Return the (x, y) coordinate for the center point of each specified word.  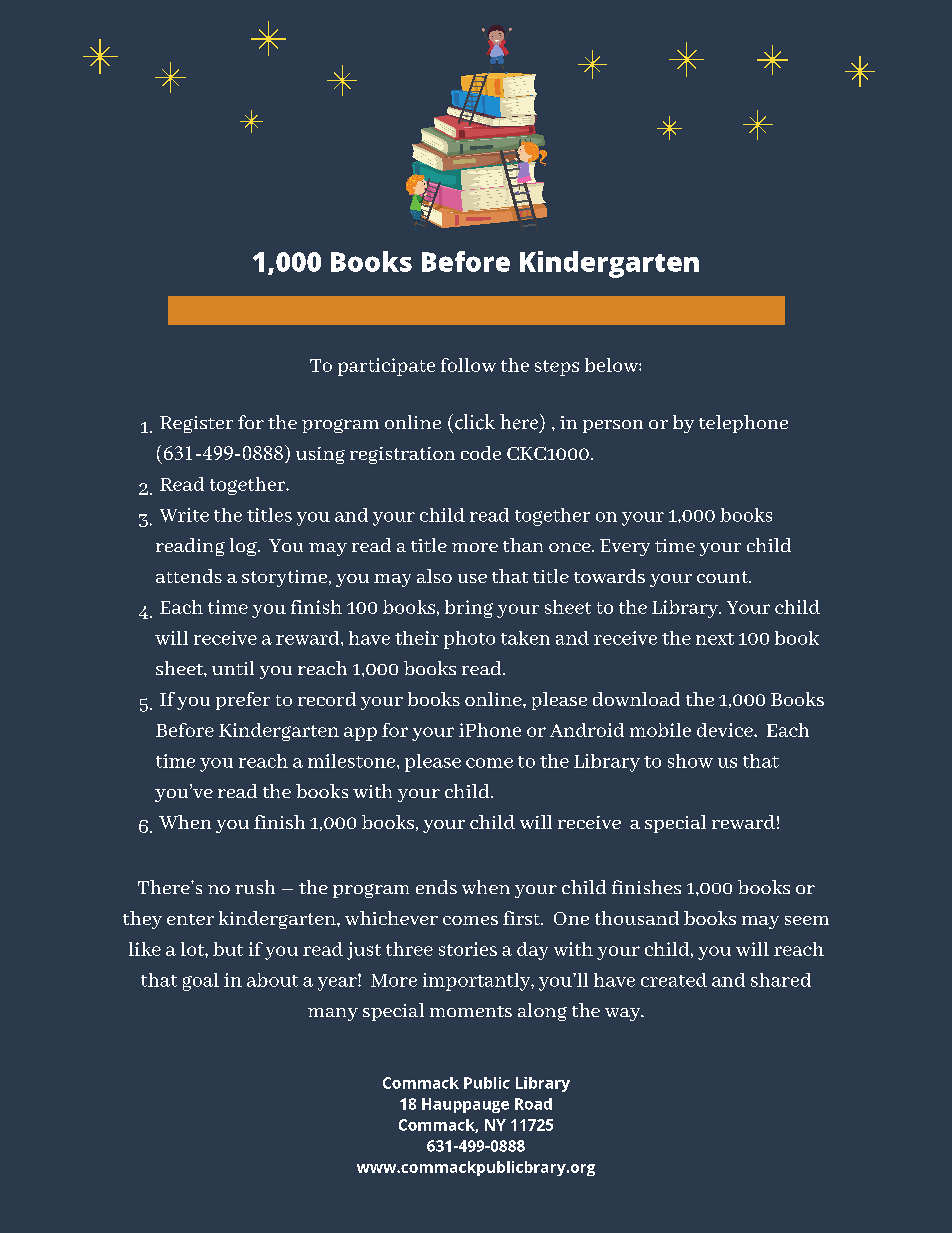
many (333, 1014)
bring (469, 609)
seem (807, 920)
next (715, 639)
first (522, 918)
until (233, 668)
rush (255, 887)
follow (468, 365)
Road (533, 1104)
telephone (743, 424)
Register (196, 424)
